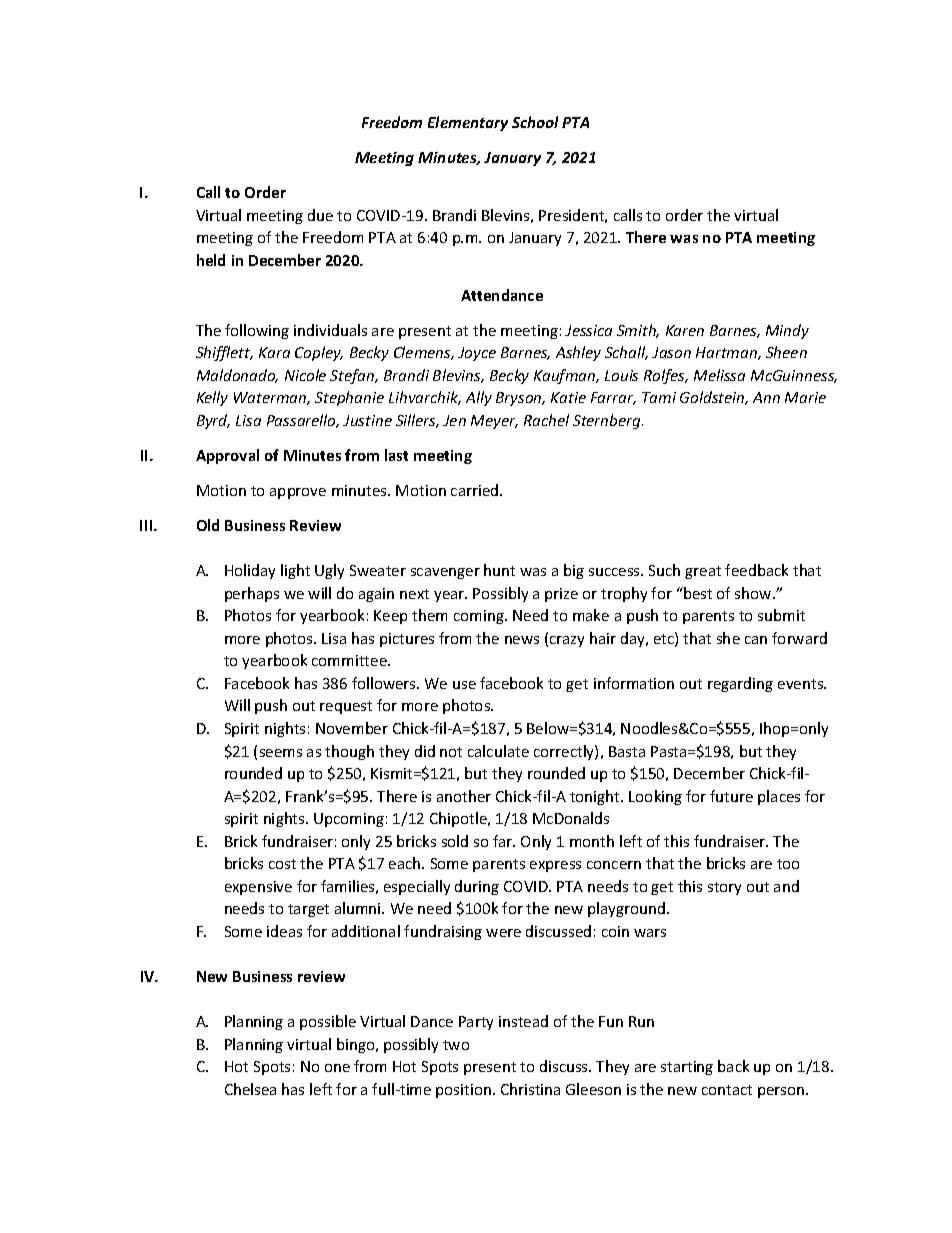 Image resolution: width=952 pixels, height=1233 pixels. What do you see at coordinates (281, 753) in the image?
I see `seems` at bounding box center [281, 753].
